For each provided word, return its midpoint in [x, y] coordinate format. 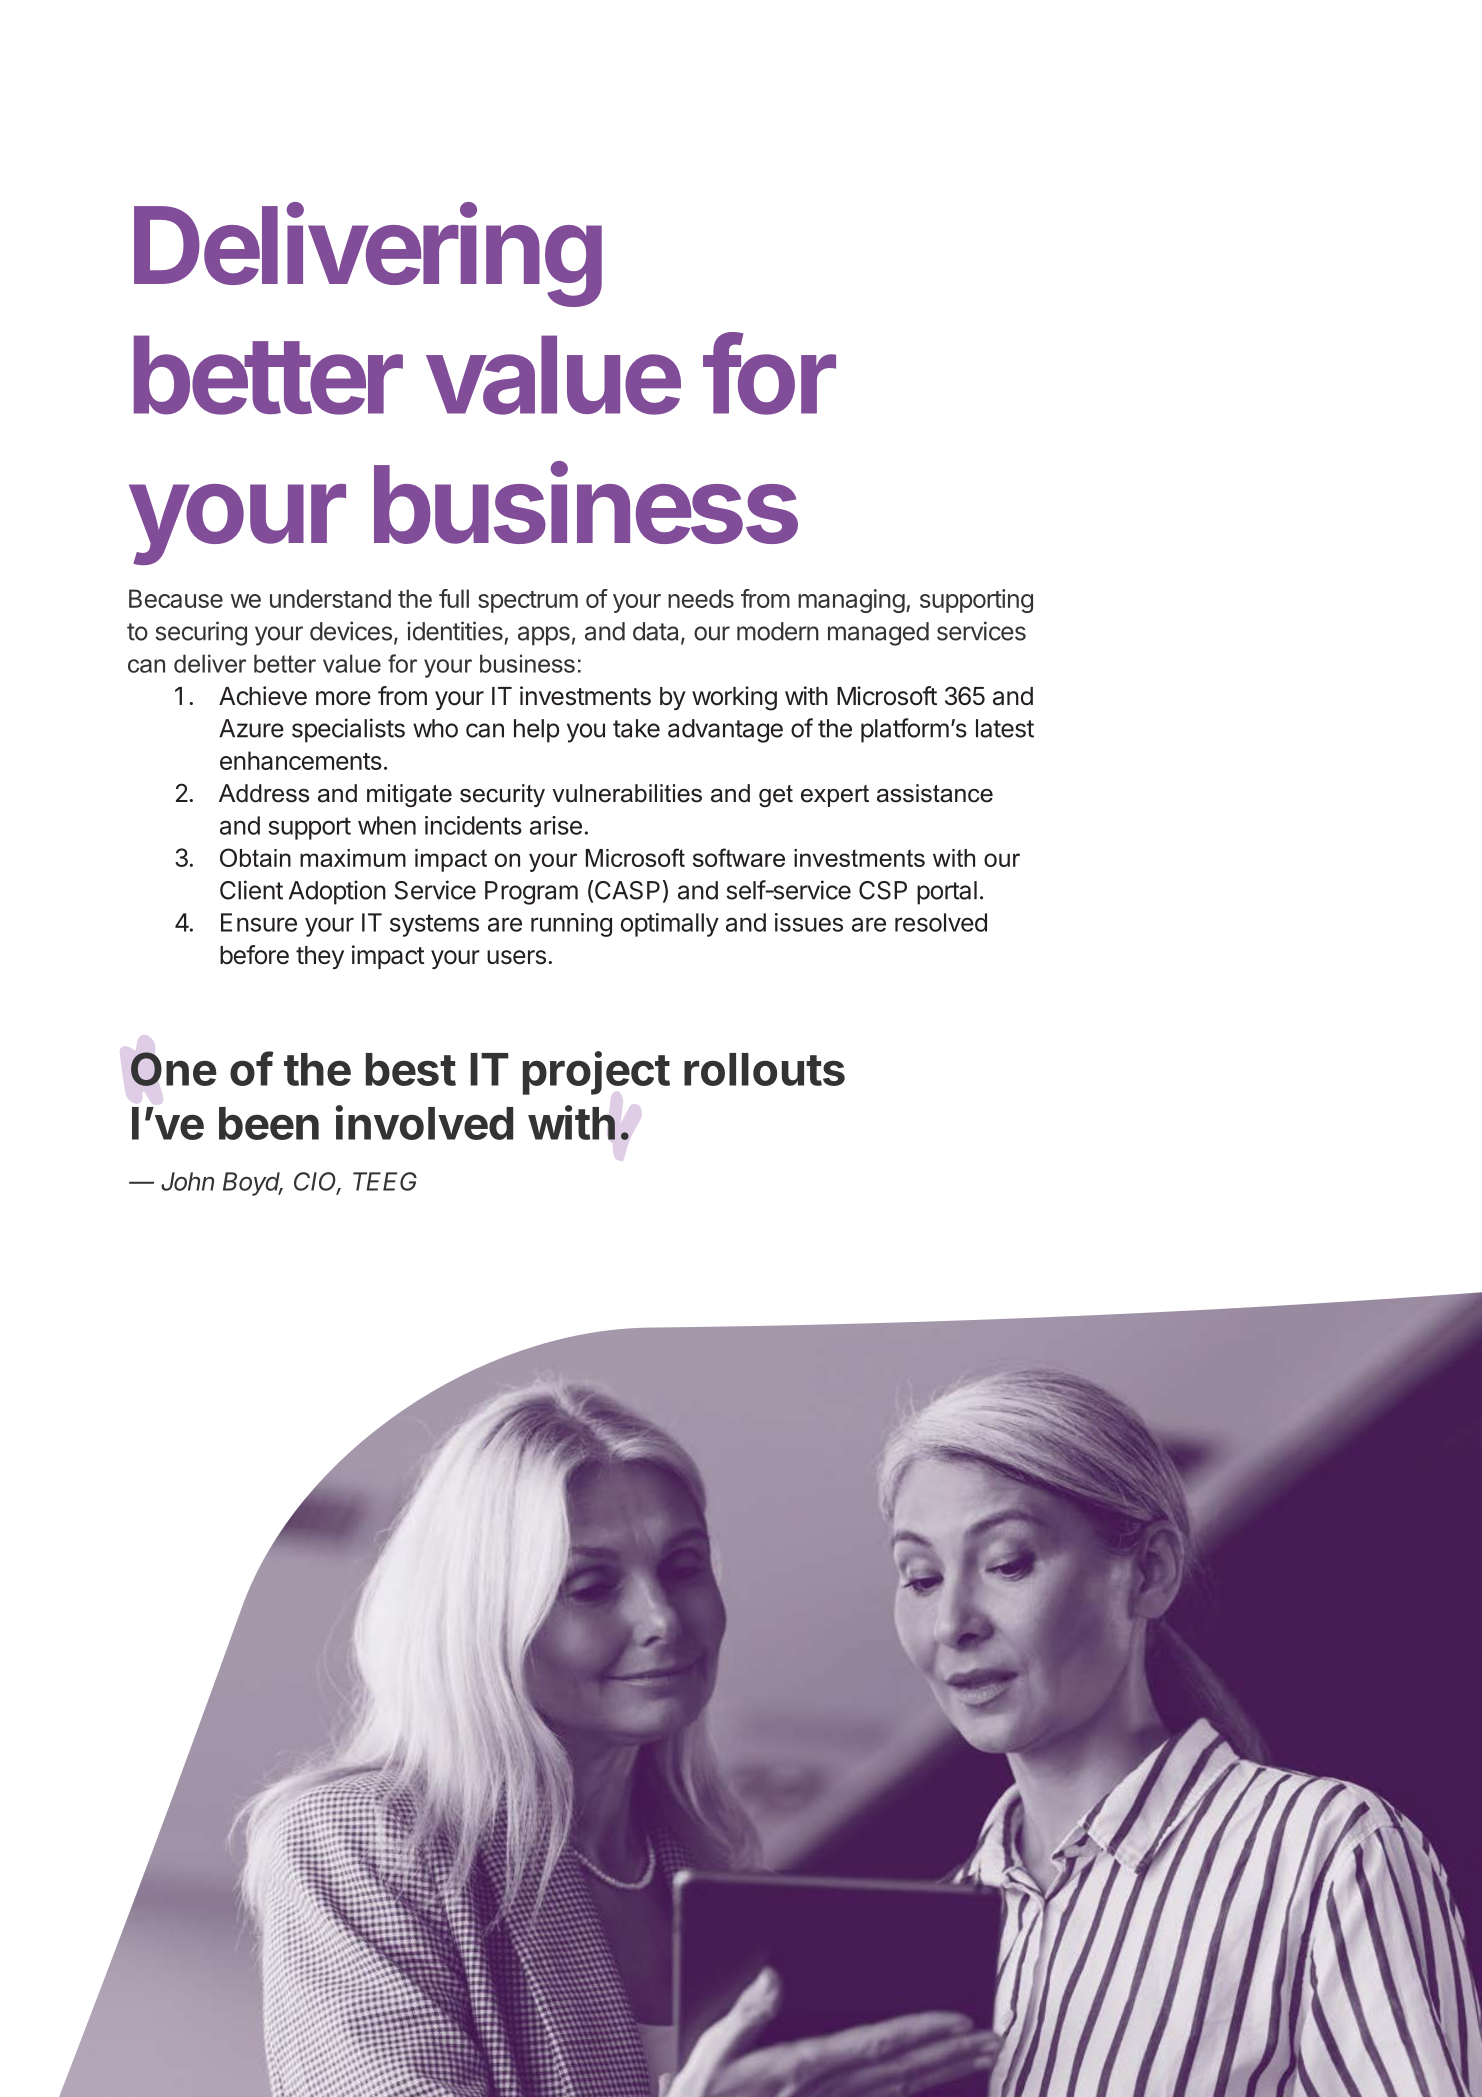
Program [531, 893]
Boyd [253, 1184]
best [411, 1069]
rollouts [764, 1069]
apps [544, 636]
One [174, 1069]
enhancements [301, 760]
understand [330, 598]
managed [878, 634]
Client [251, 890]
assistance [935, 793]
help [536, 731]
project [596, 1073]
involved [424, 1122]
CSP [883, 890]
